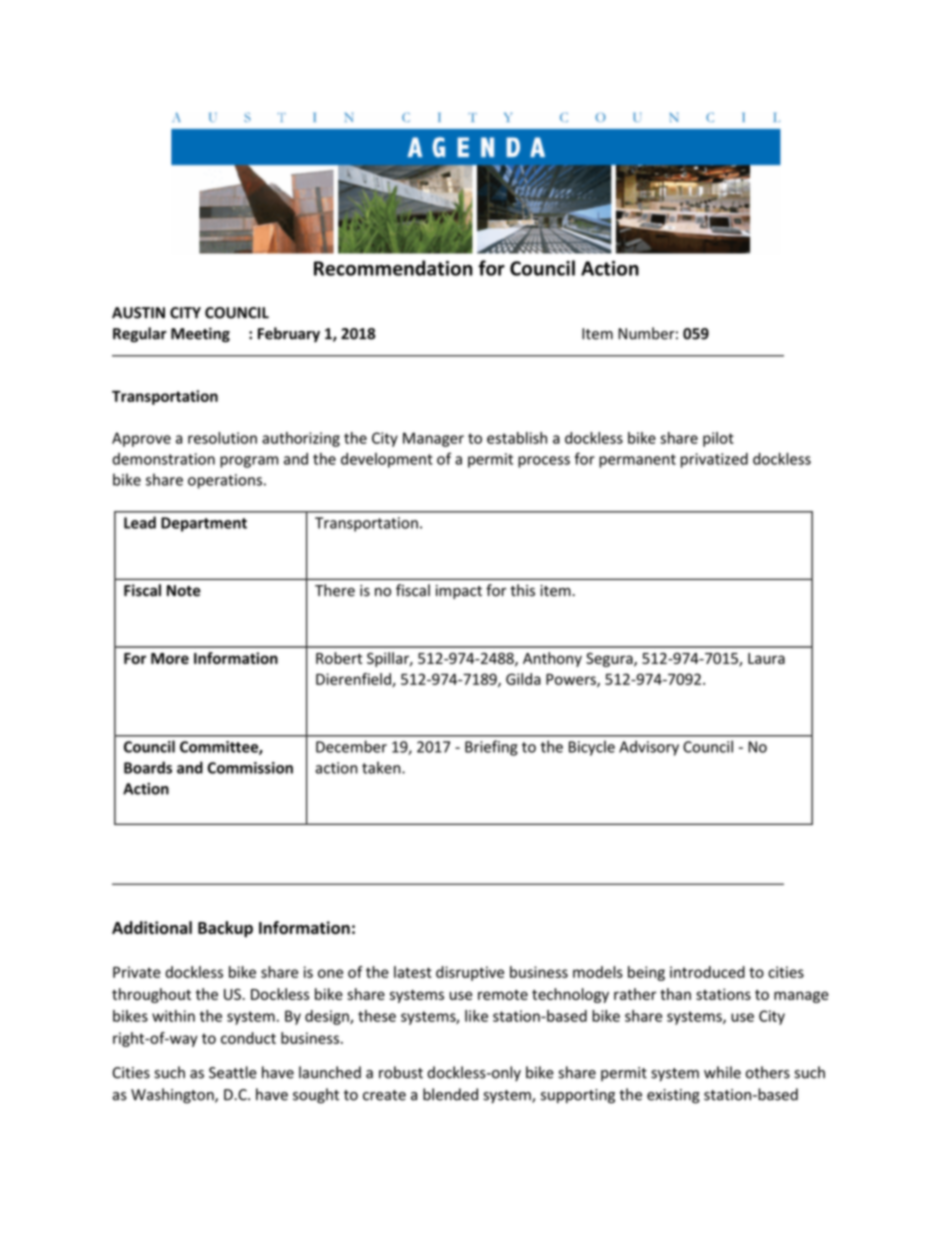 The height and width of the image is (1233, 952). Describe the element at coordinates (184, 591) in the image. I see `Note` at that location.
